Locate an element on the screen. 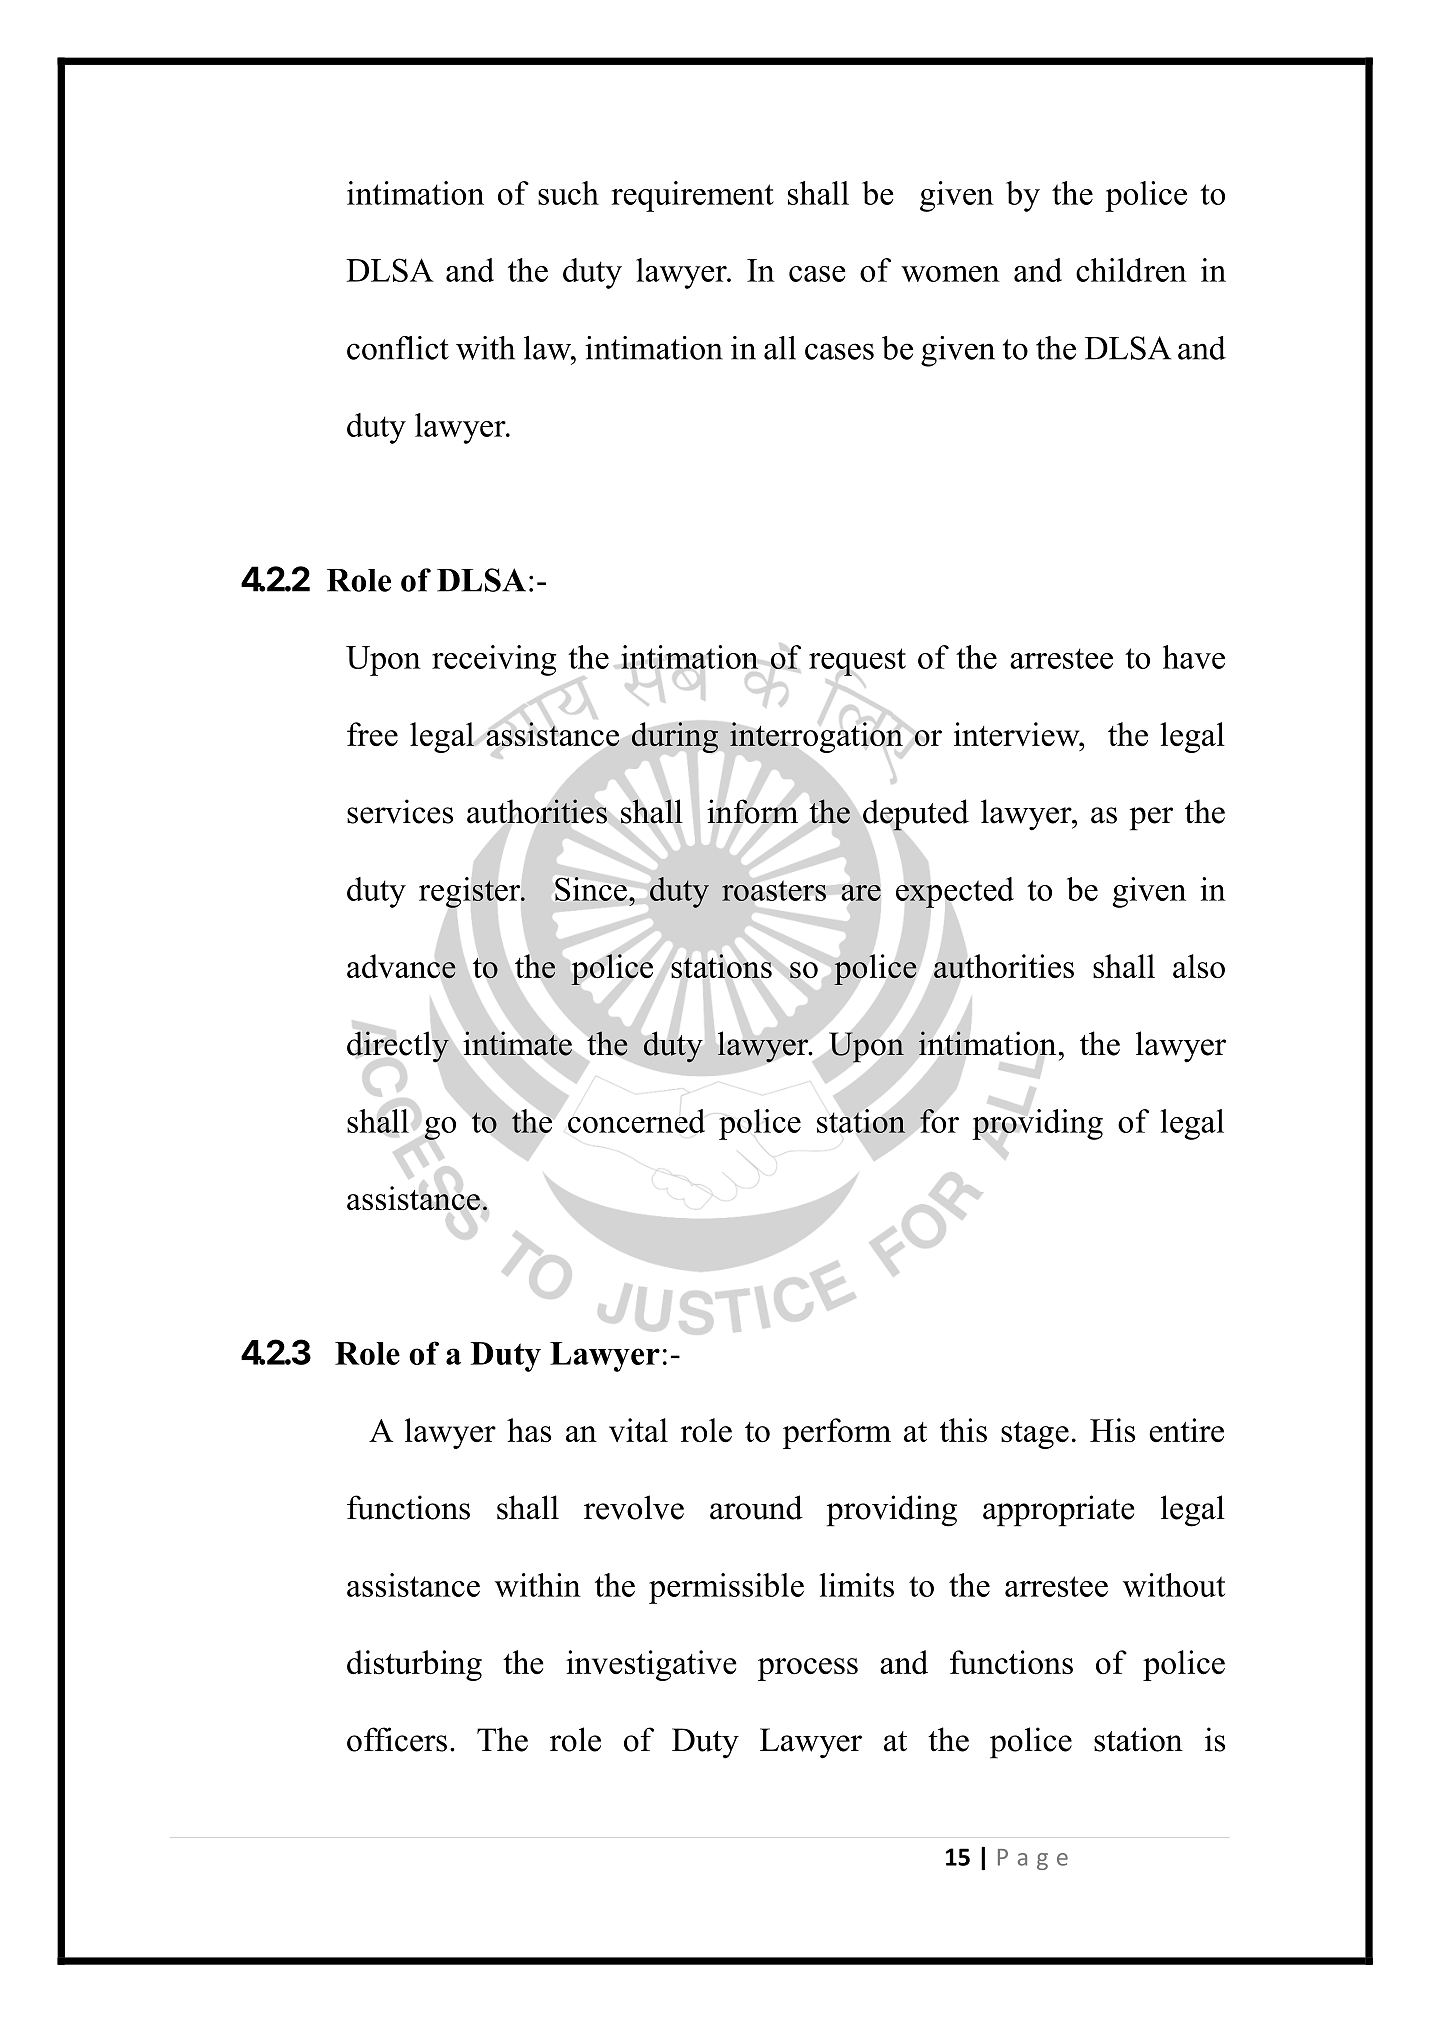 The height and width of the screenshot is (2022, 1430). disturbing is located at coordinates (414, 1665).
